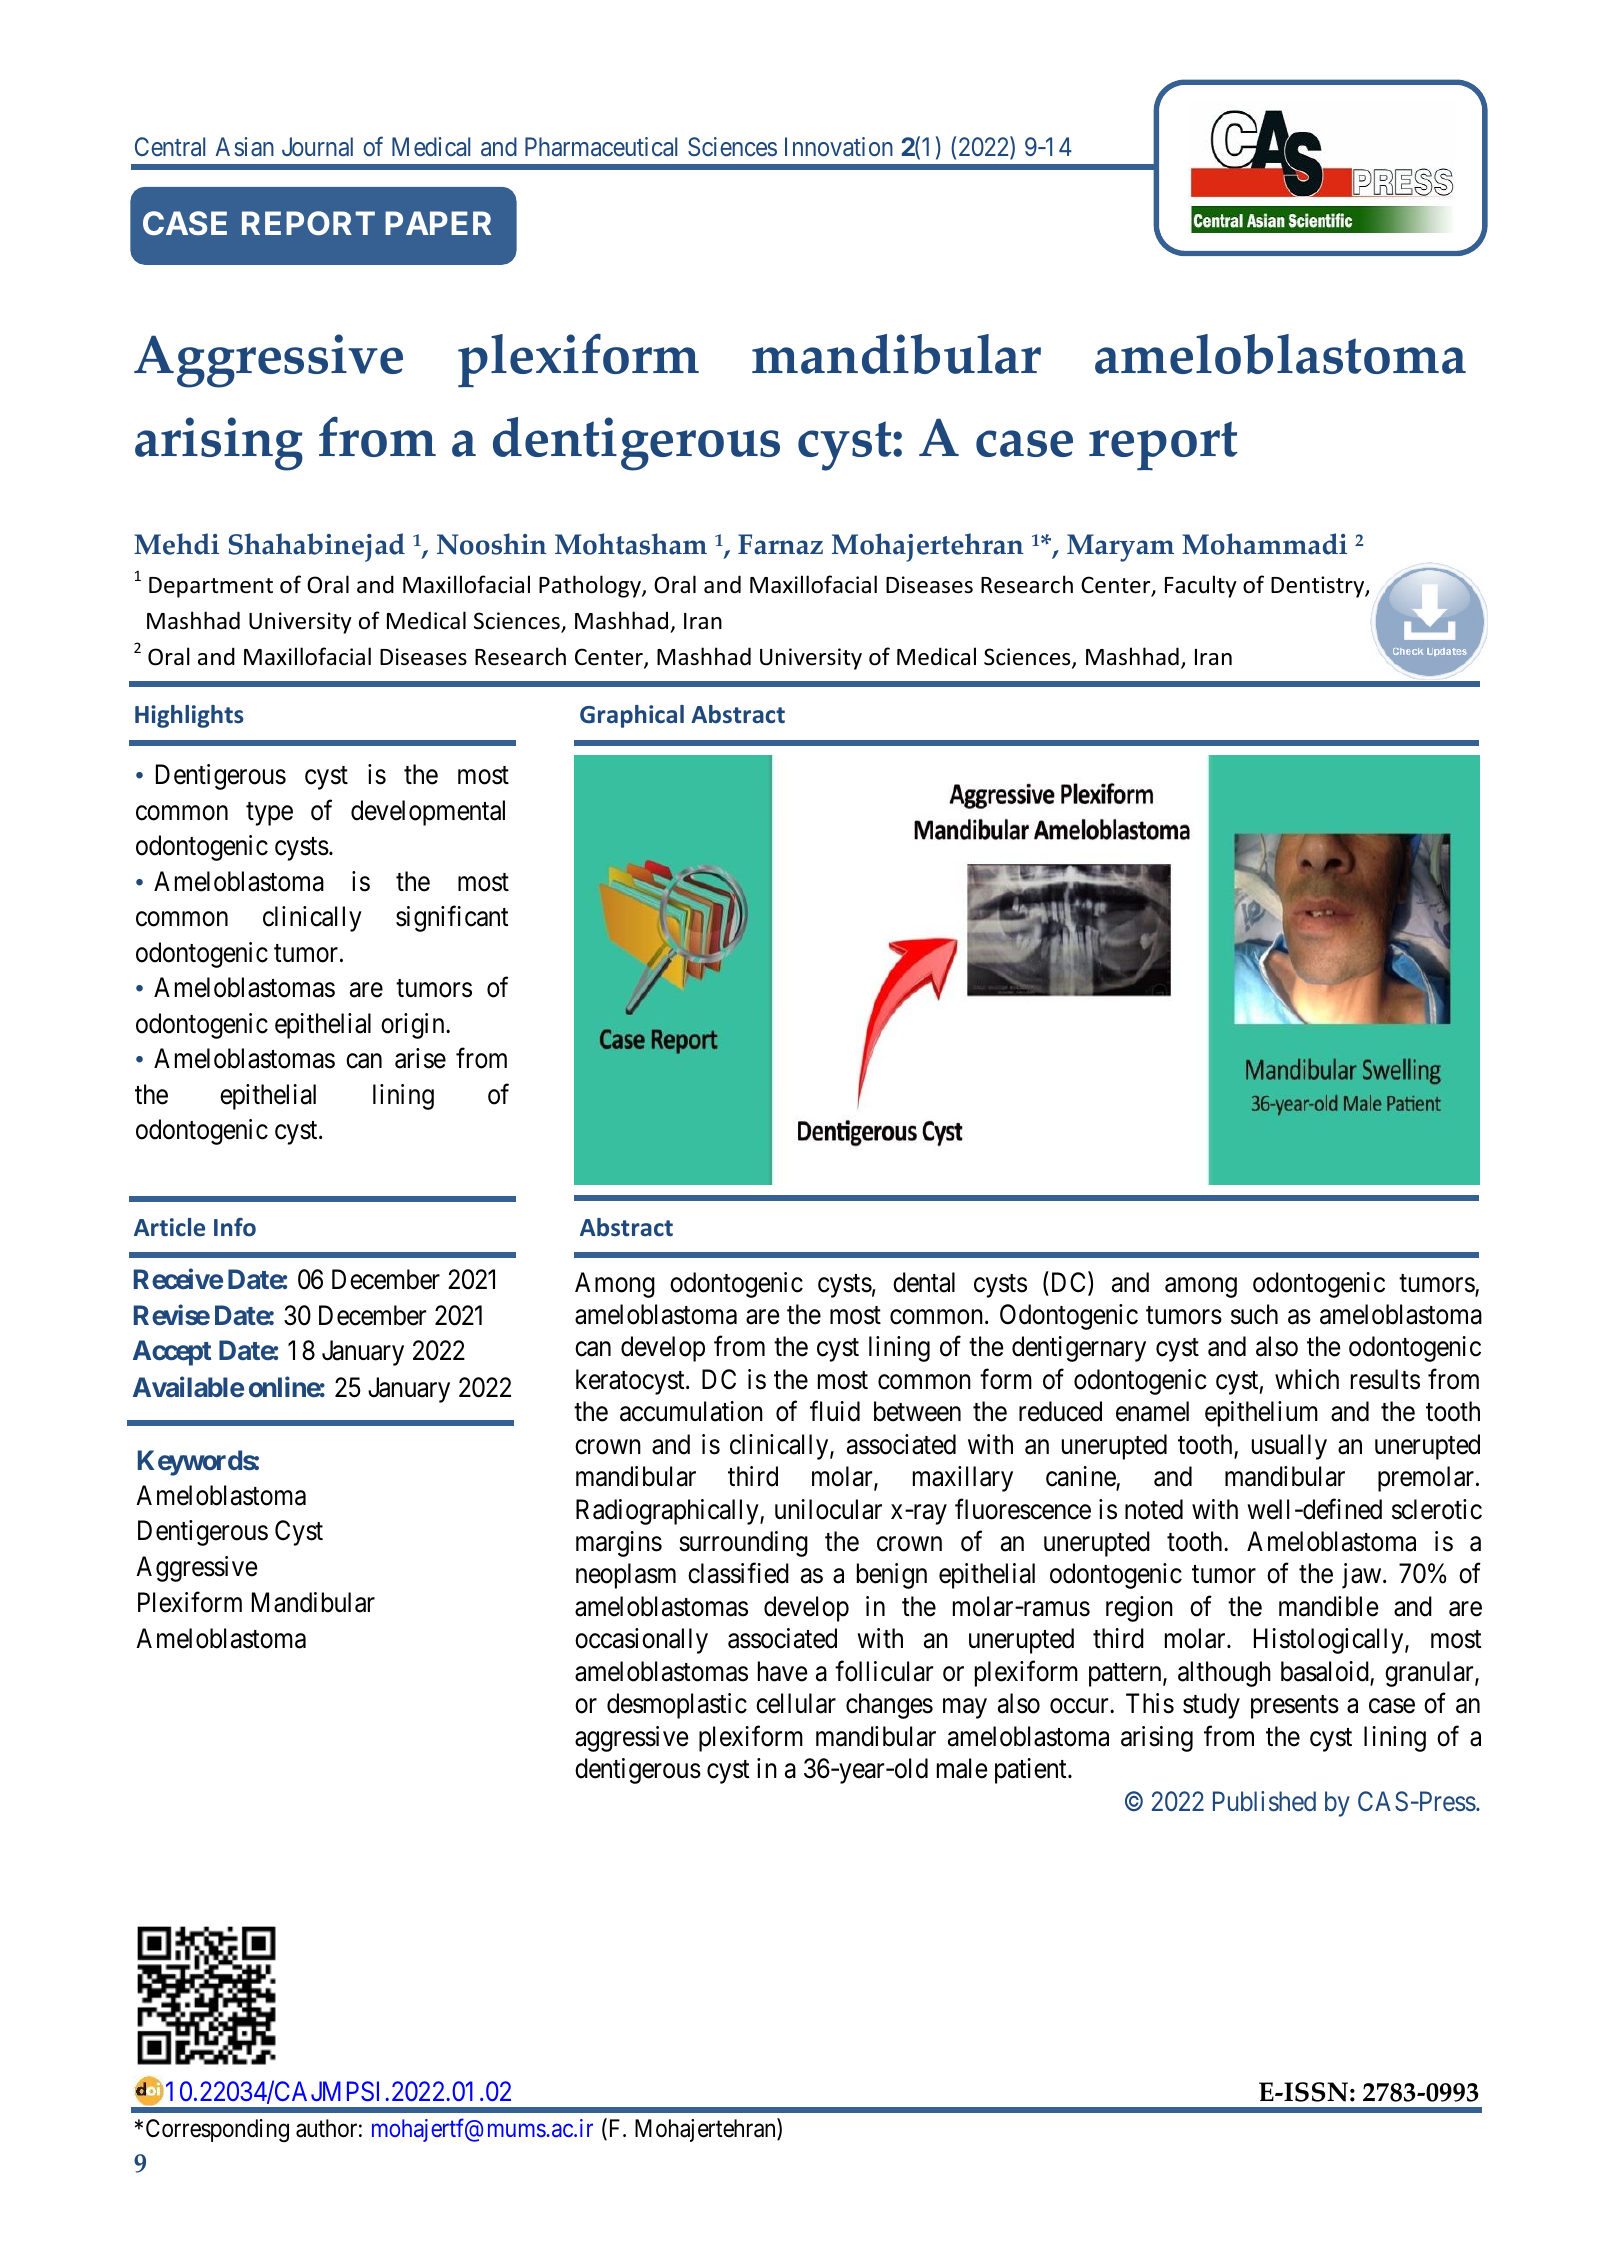 Image resolution: width=1600 pixels, height=2262 pixels. Describe the element at coordinates (738, 1573) in the screenshot. I see `classified` at that location.
